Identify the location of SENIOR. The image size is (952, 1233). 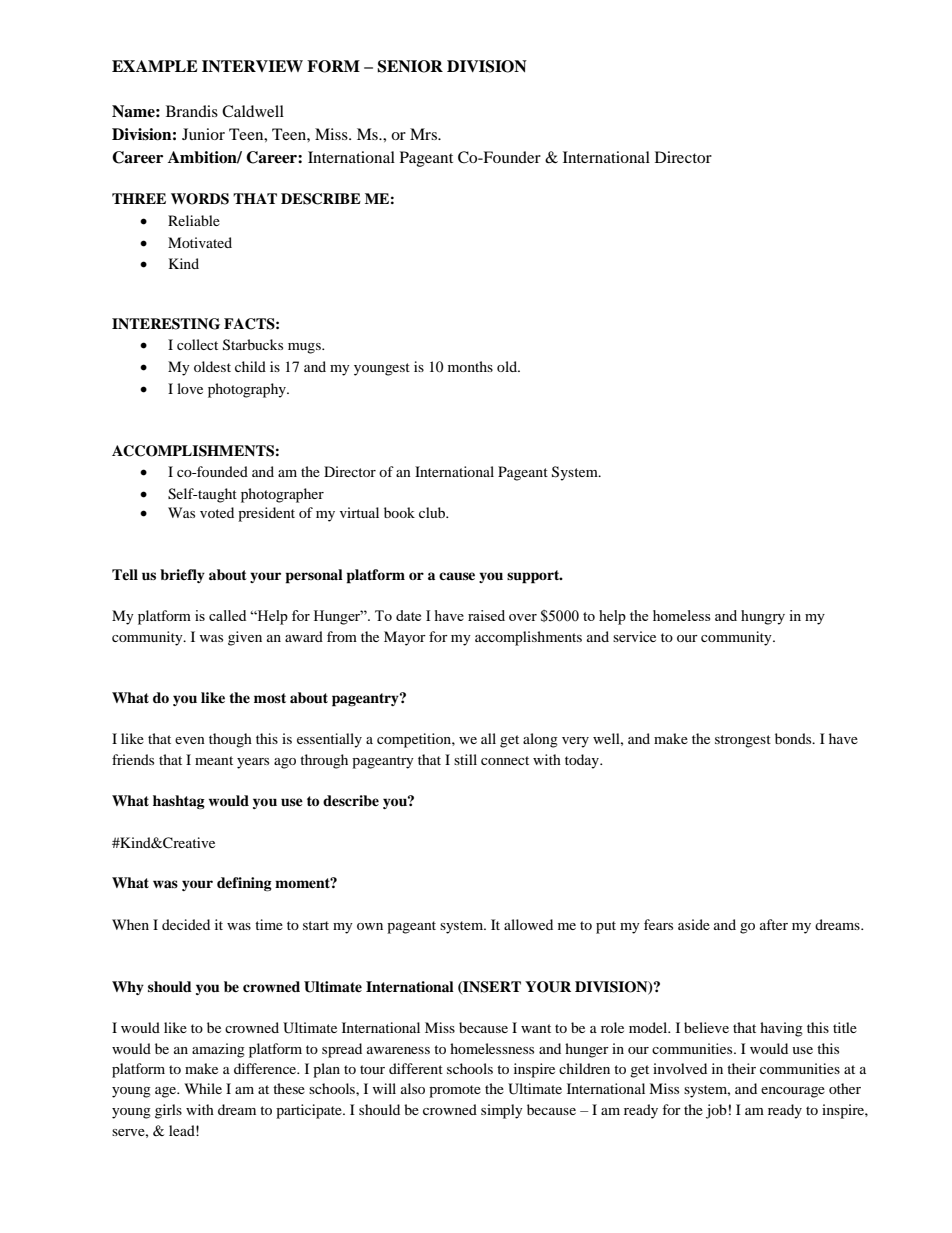
(410, 66).
